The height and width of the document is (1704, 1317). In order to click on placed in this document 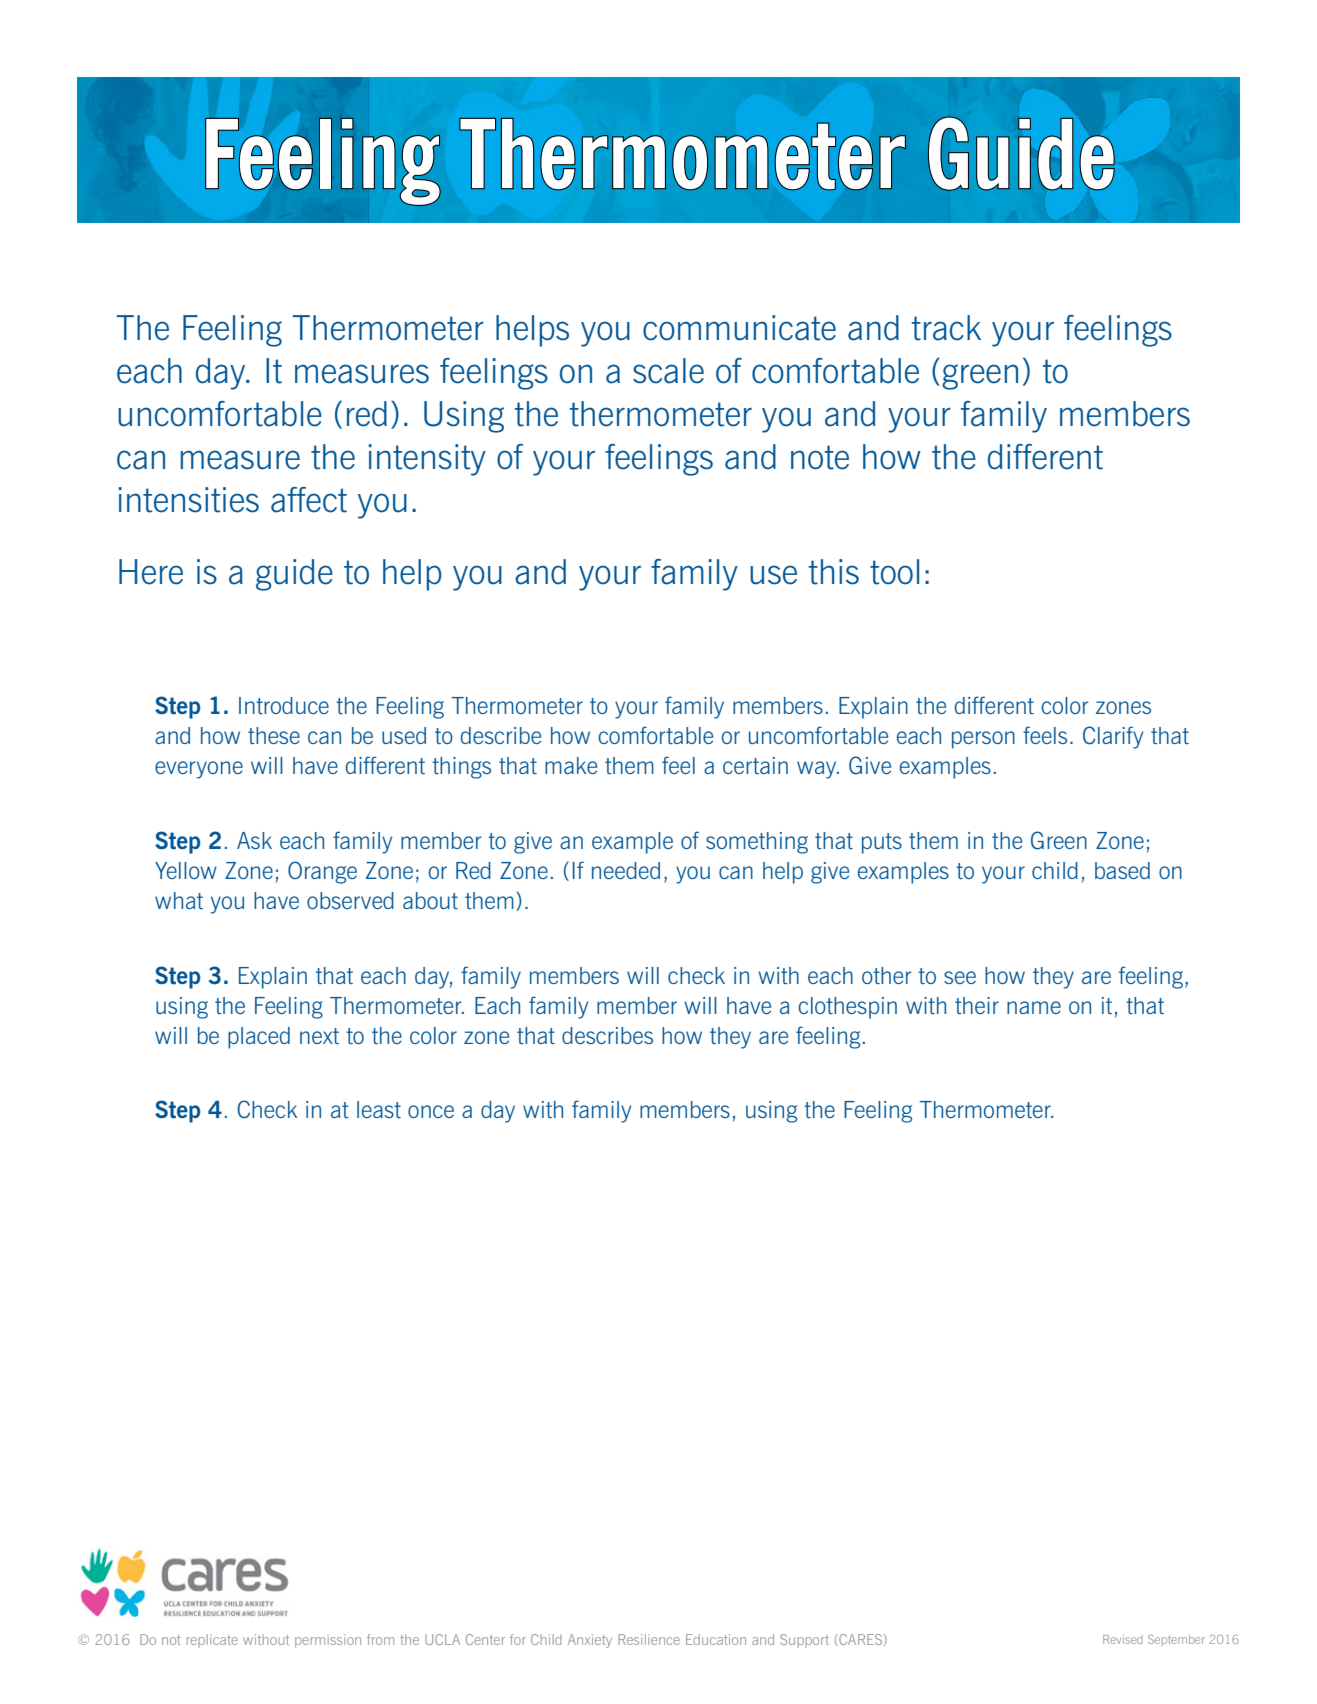, I will do `click(259, 1038)`.
